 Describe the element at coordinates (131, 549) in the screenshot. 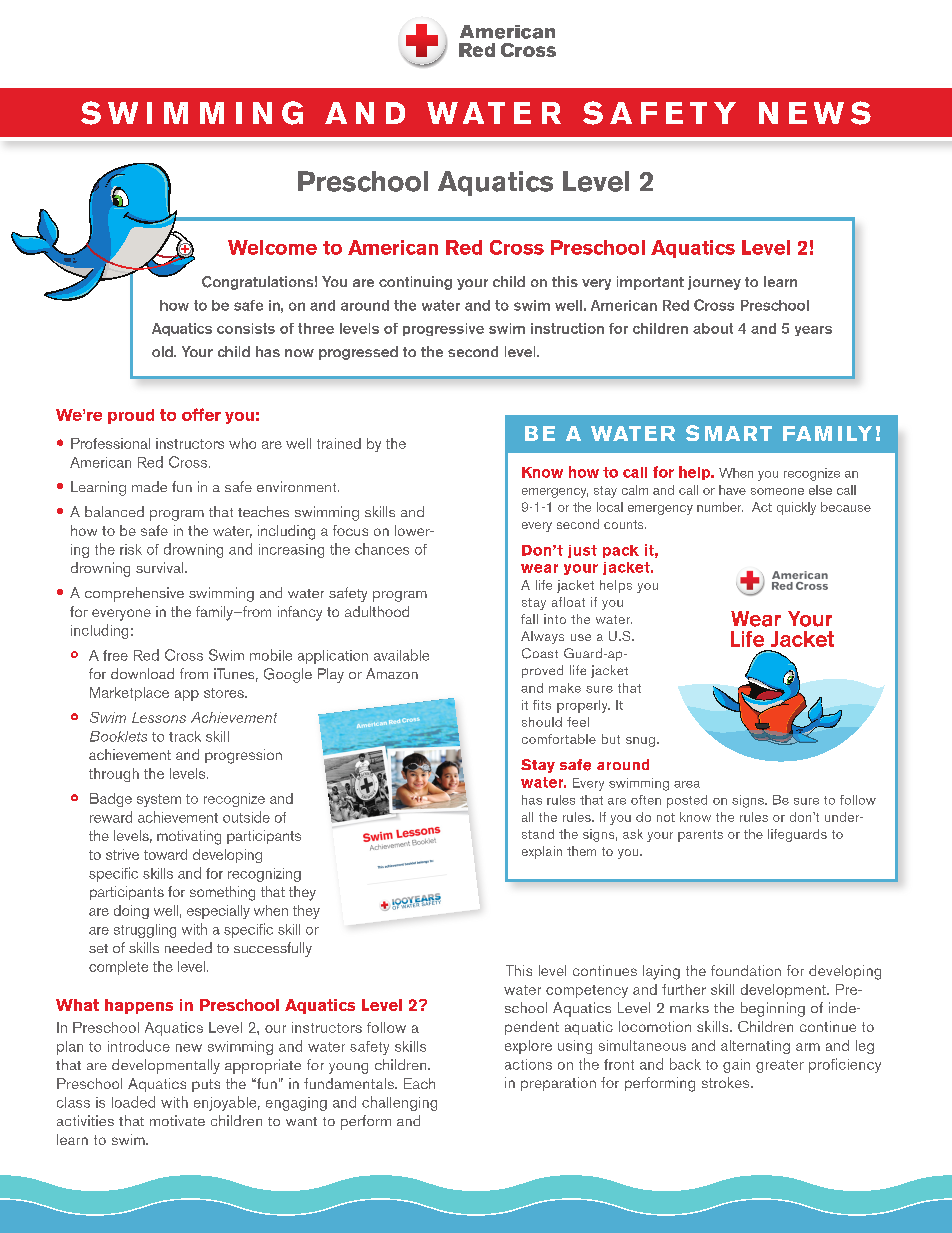

I see `risk` at that location.
